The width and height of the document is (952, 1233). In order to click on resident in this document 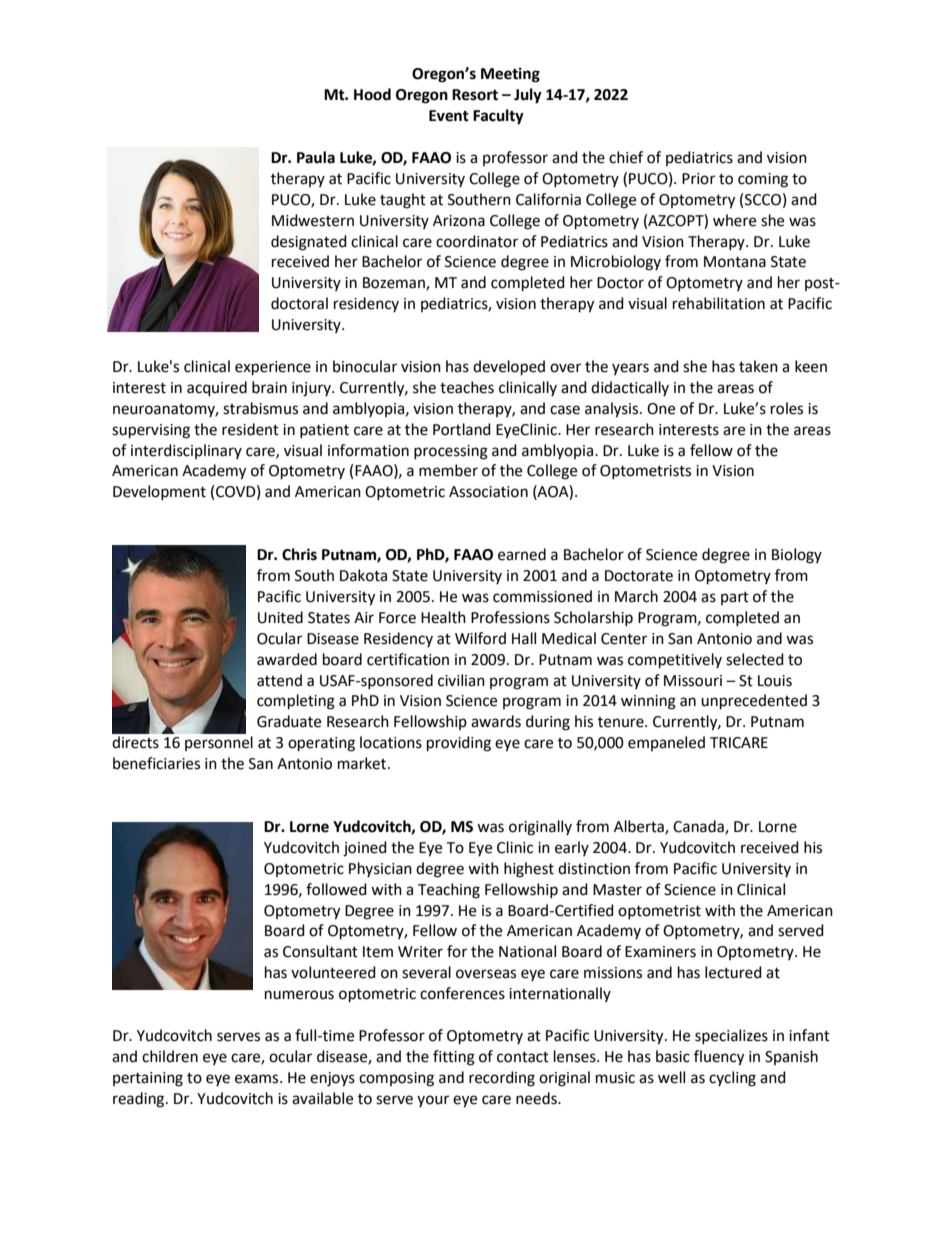, I will do `click(250, 429)`.
